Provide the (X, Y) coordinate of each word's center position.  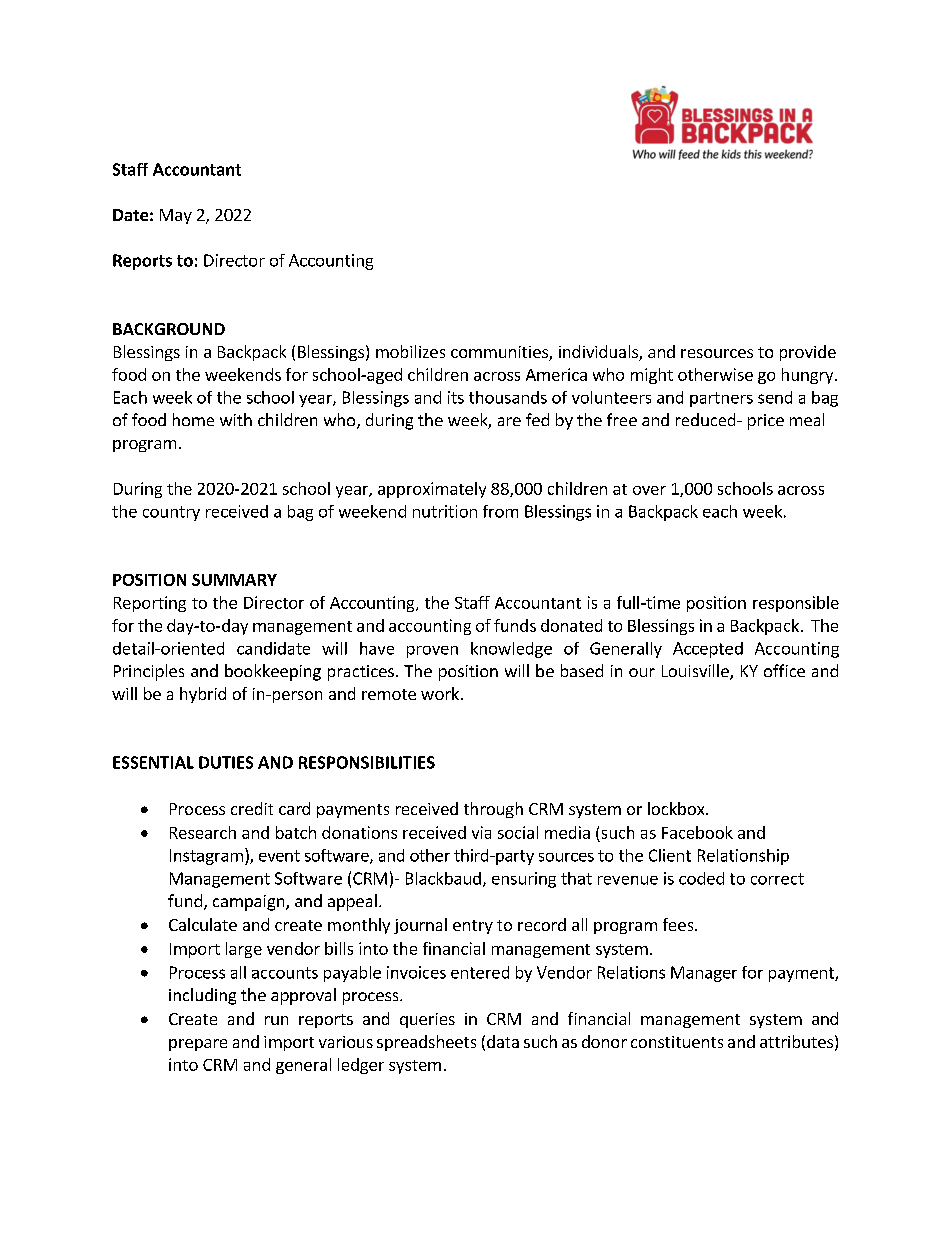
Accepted (708, 650)
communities (500, 353)
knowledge (511, 650)
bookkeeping (273, 672)
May (176, 216)
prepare (198, 1045)
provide (808, 353)
